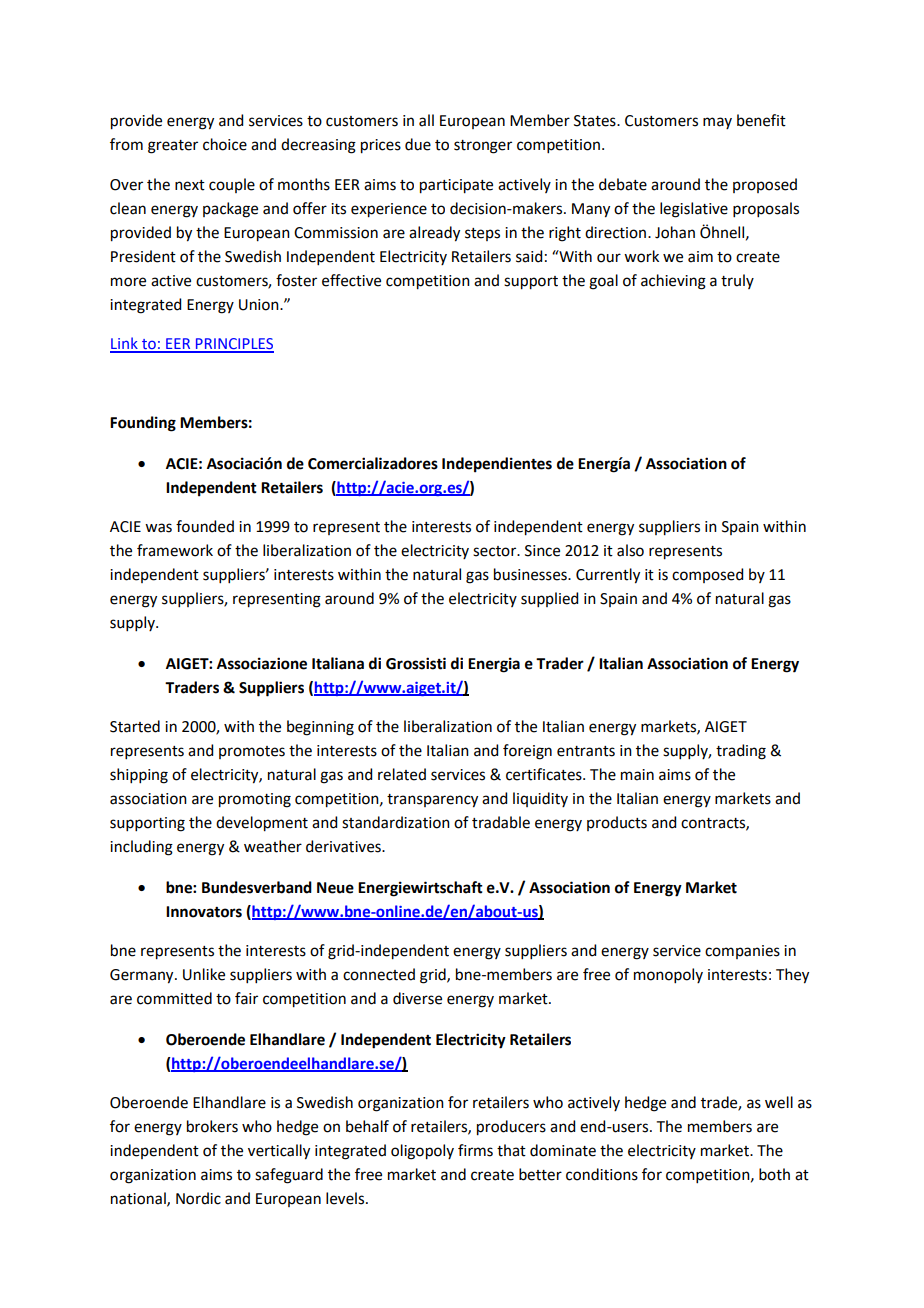  What do you see at coordinates (717, 123) in the document?
I see `may` at bounding box center [717, 123].
